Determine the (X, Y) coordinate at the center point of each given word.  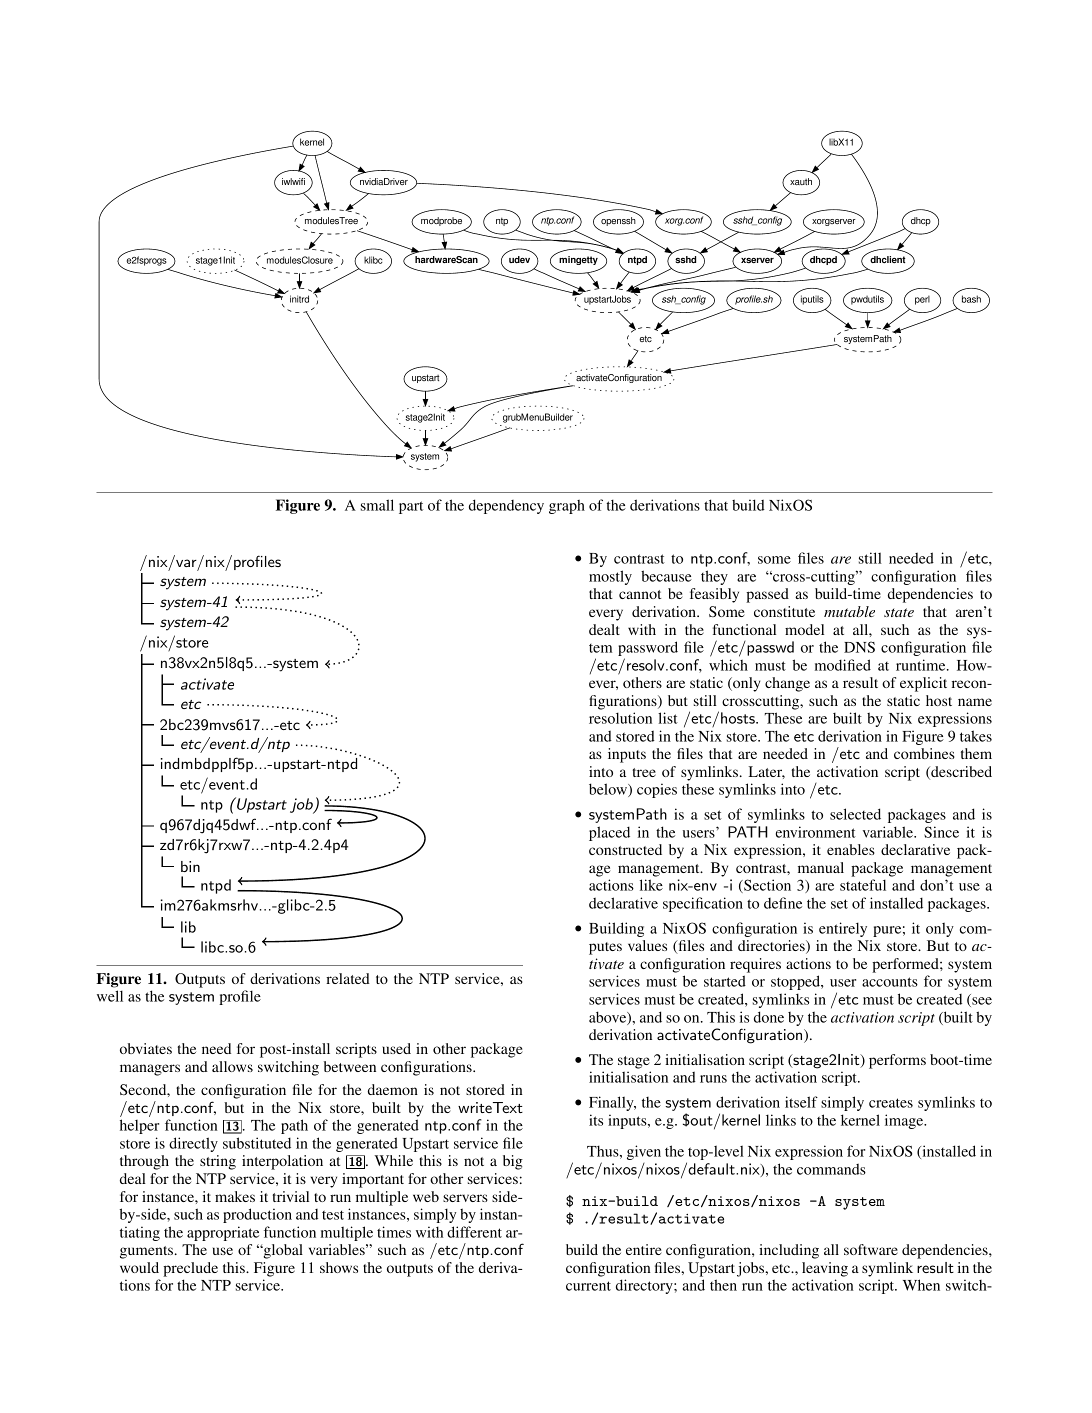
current (588, 1286)
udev (519, 259)
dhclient (888, 259)
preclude (190, 1269)
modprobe (441, 221)
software (871, 1249)
